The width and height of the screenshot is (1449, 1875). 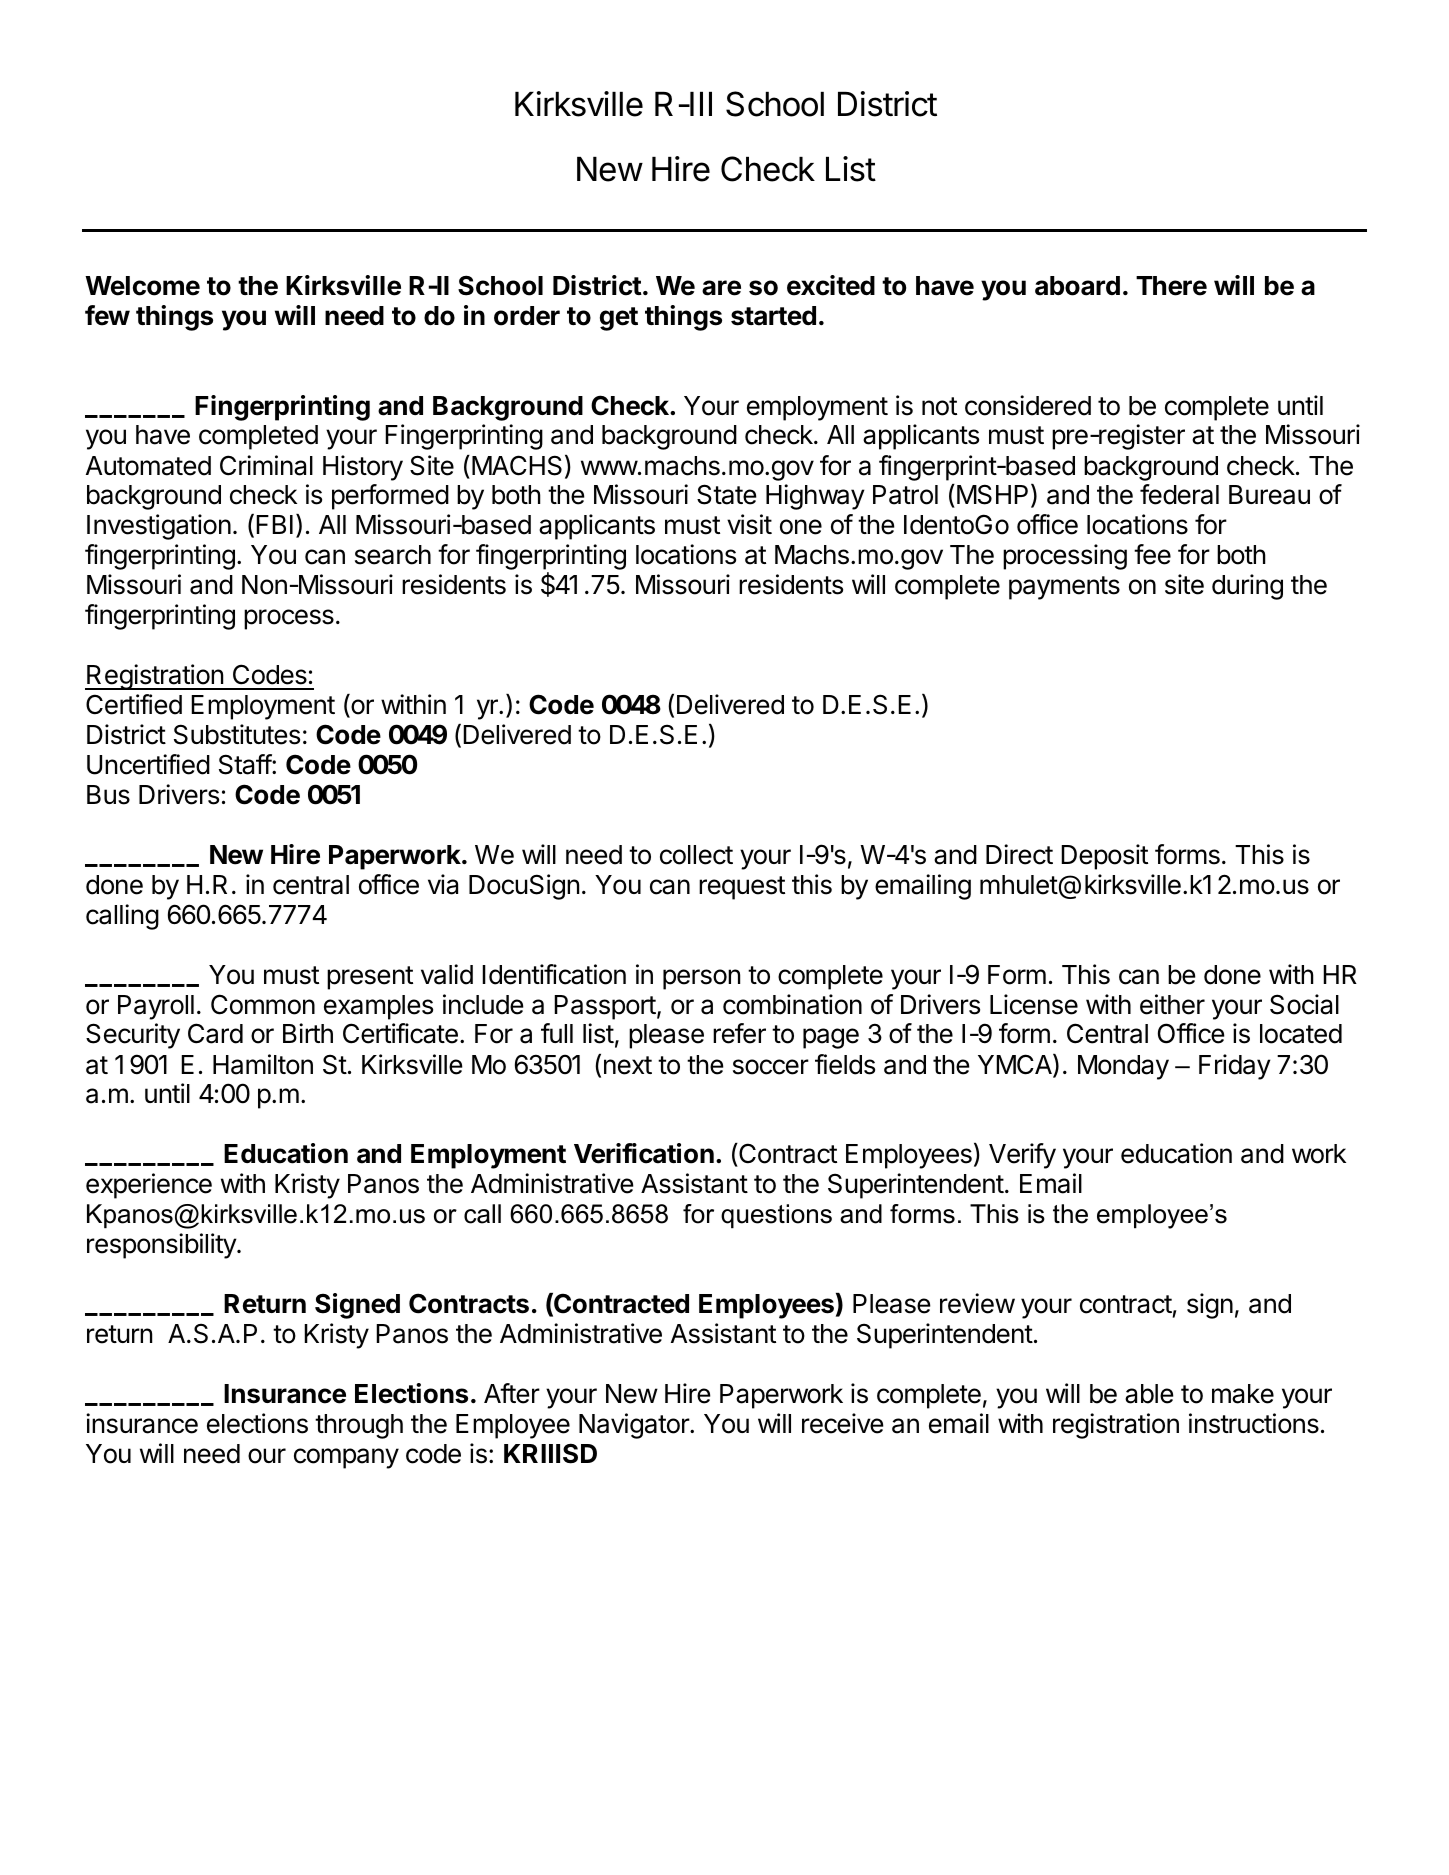 I want to click on experience, so click(x=149, y=1186).
